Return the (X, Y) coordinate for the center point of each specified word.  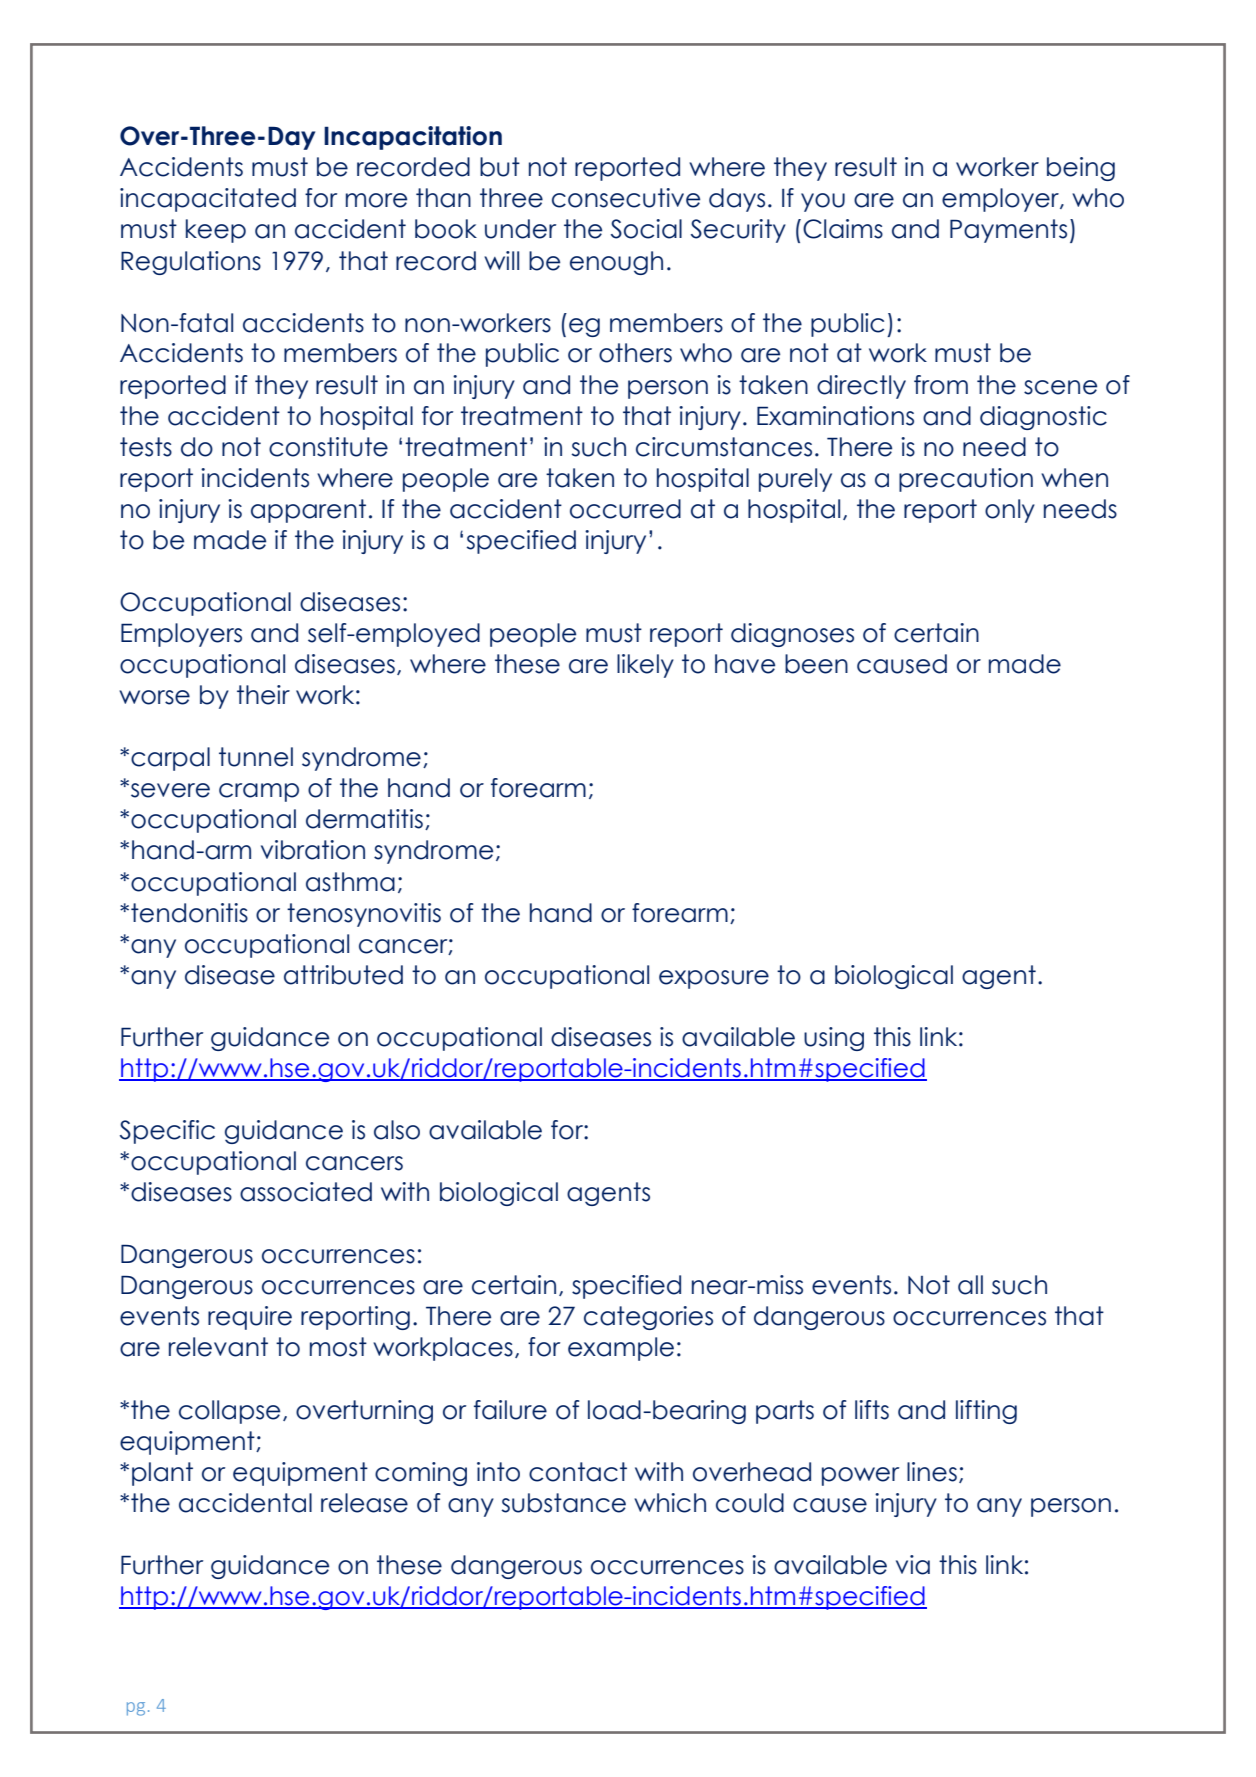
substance (563, 1503)
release (364, 1503)
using (834, 1039)
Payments (1008, 231)
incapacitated (208, 200)
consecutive (626, 198)
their (263, 695)
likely (645, 666)
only (1010, 511)
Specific (167, 1132)
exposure (714, 979)
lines (932, 1472)
